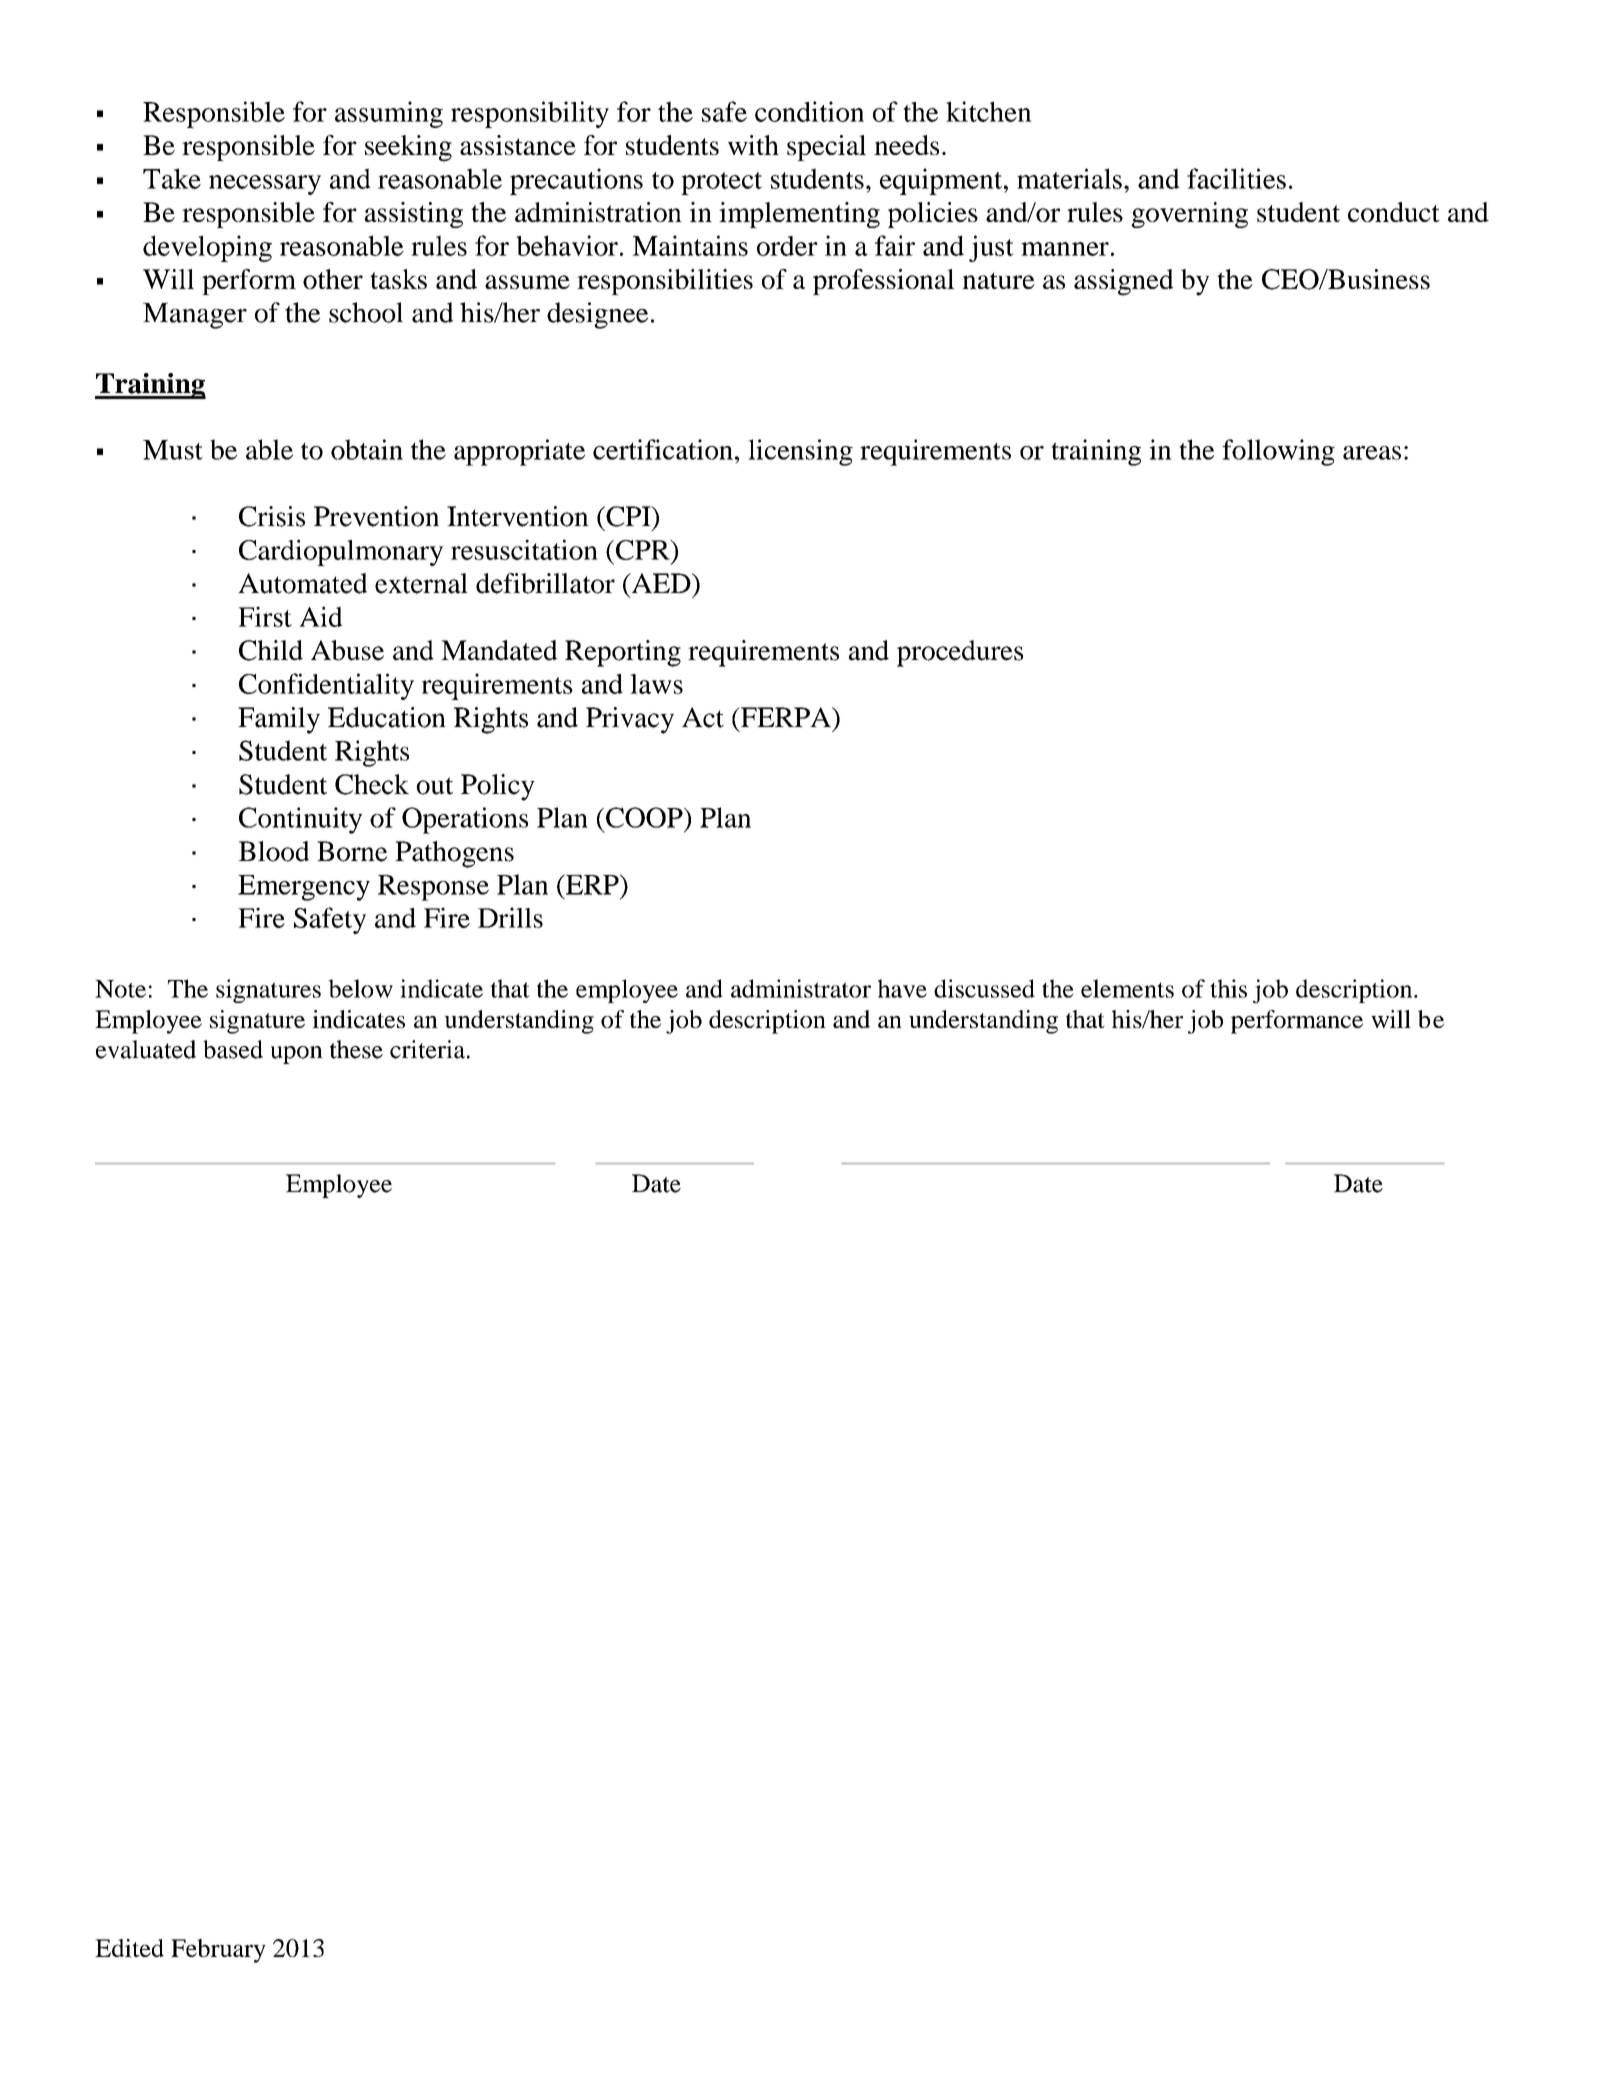 This document has height=2095, width=1619. What do you see at coordinates (1228, 988) in the document?
I see `this` at bounding box center [1228, 988].
